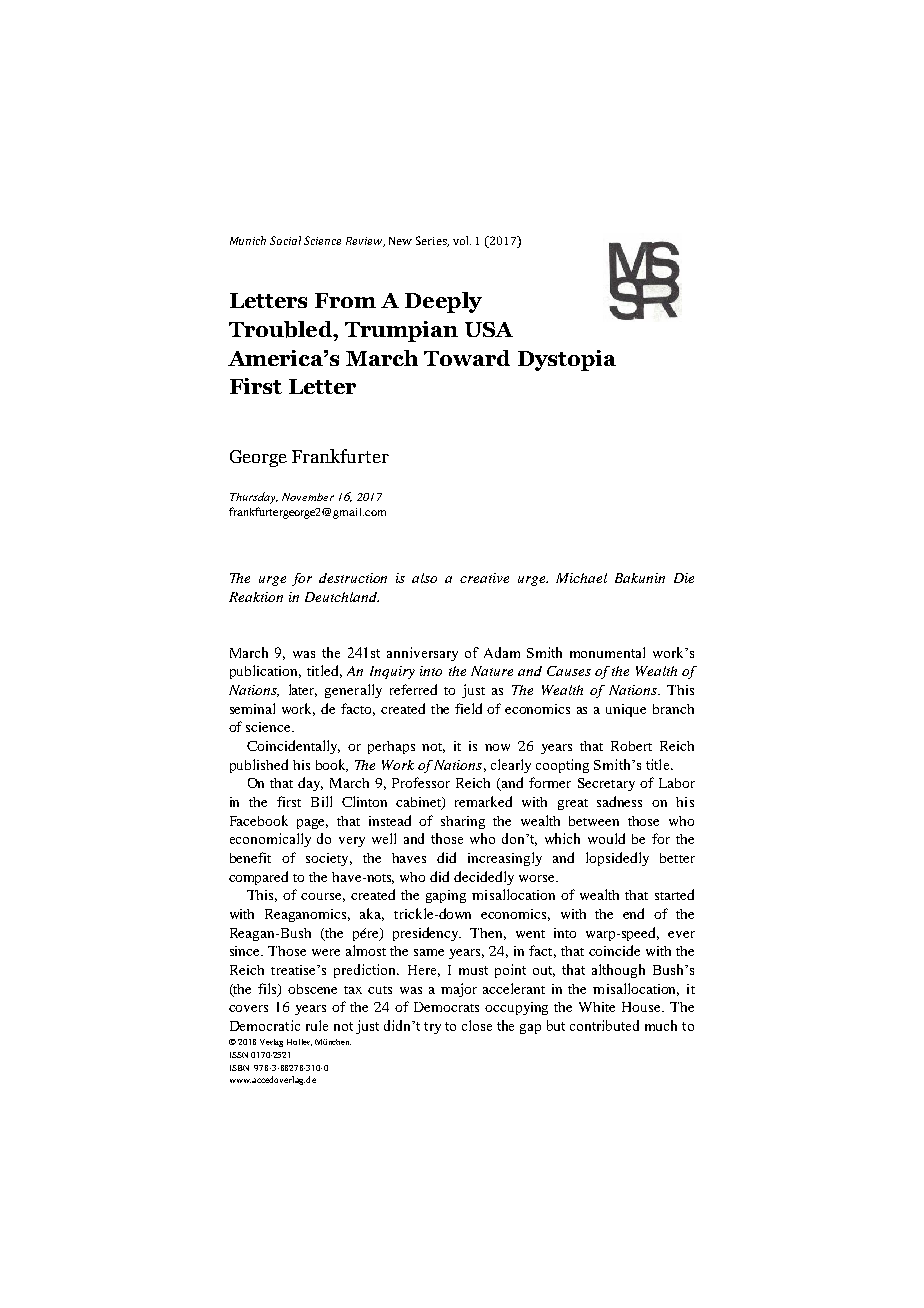 This page has width=924, height=1308. I want to click on Social, so click(285, 240).
